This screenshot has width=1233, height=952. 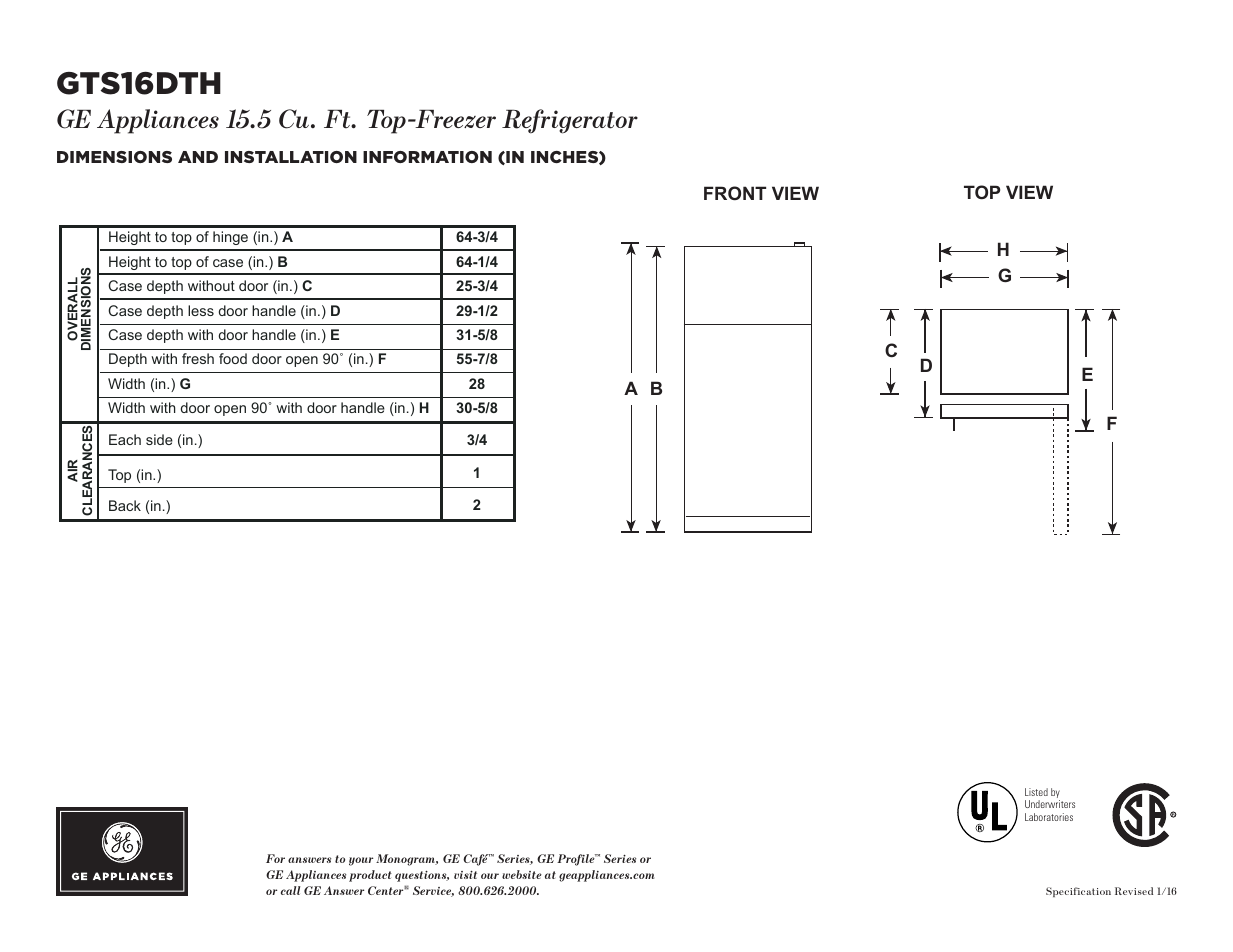 What do you see at coordinates (291, 157) in the screenshot?
I see `INSTALLATION` at bounding box center [291, 157].
